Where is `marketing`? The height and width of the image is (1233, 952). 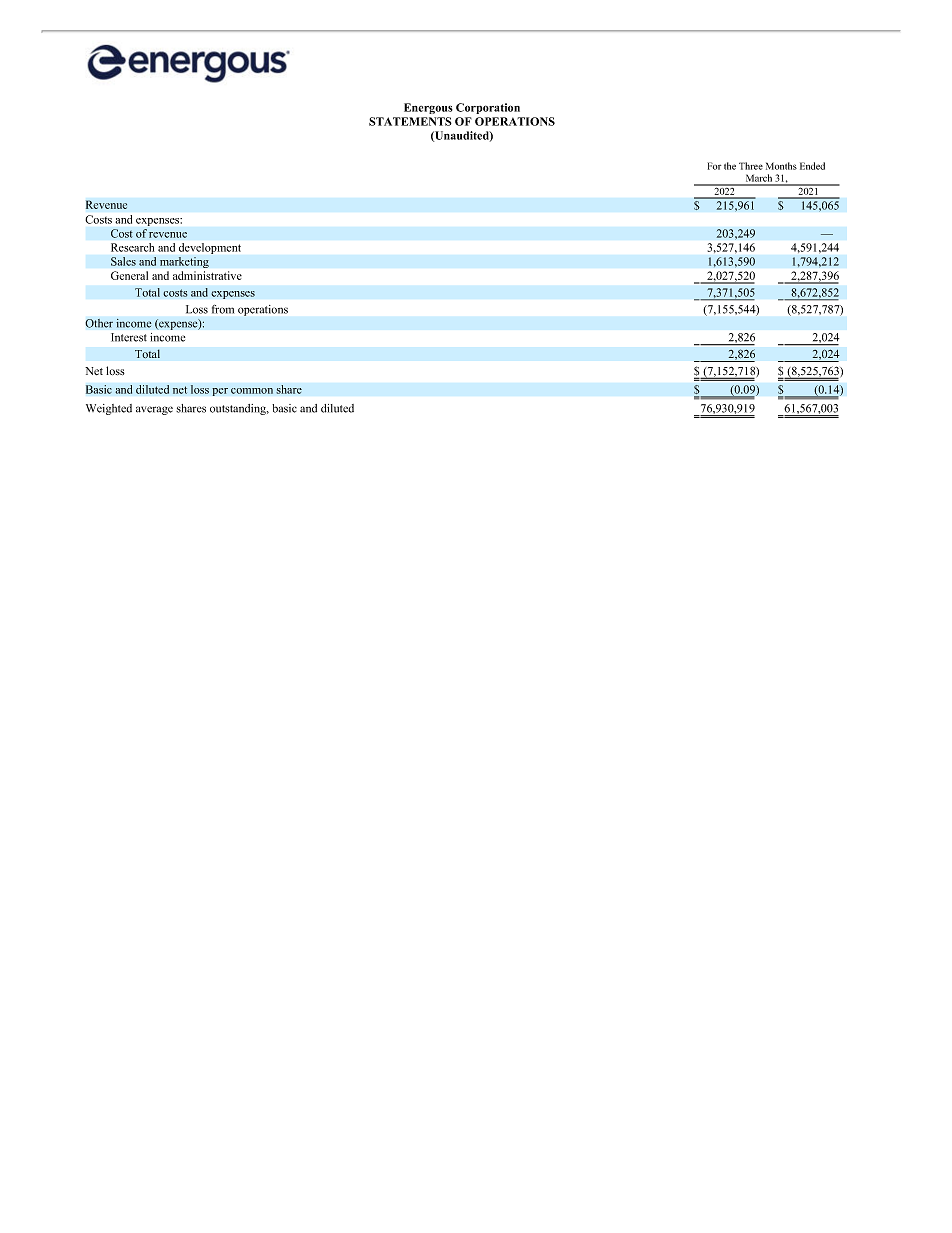 marketing is located at coordinates (184, 262).
